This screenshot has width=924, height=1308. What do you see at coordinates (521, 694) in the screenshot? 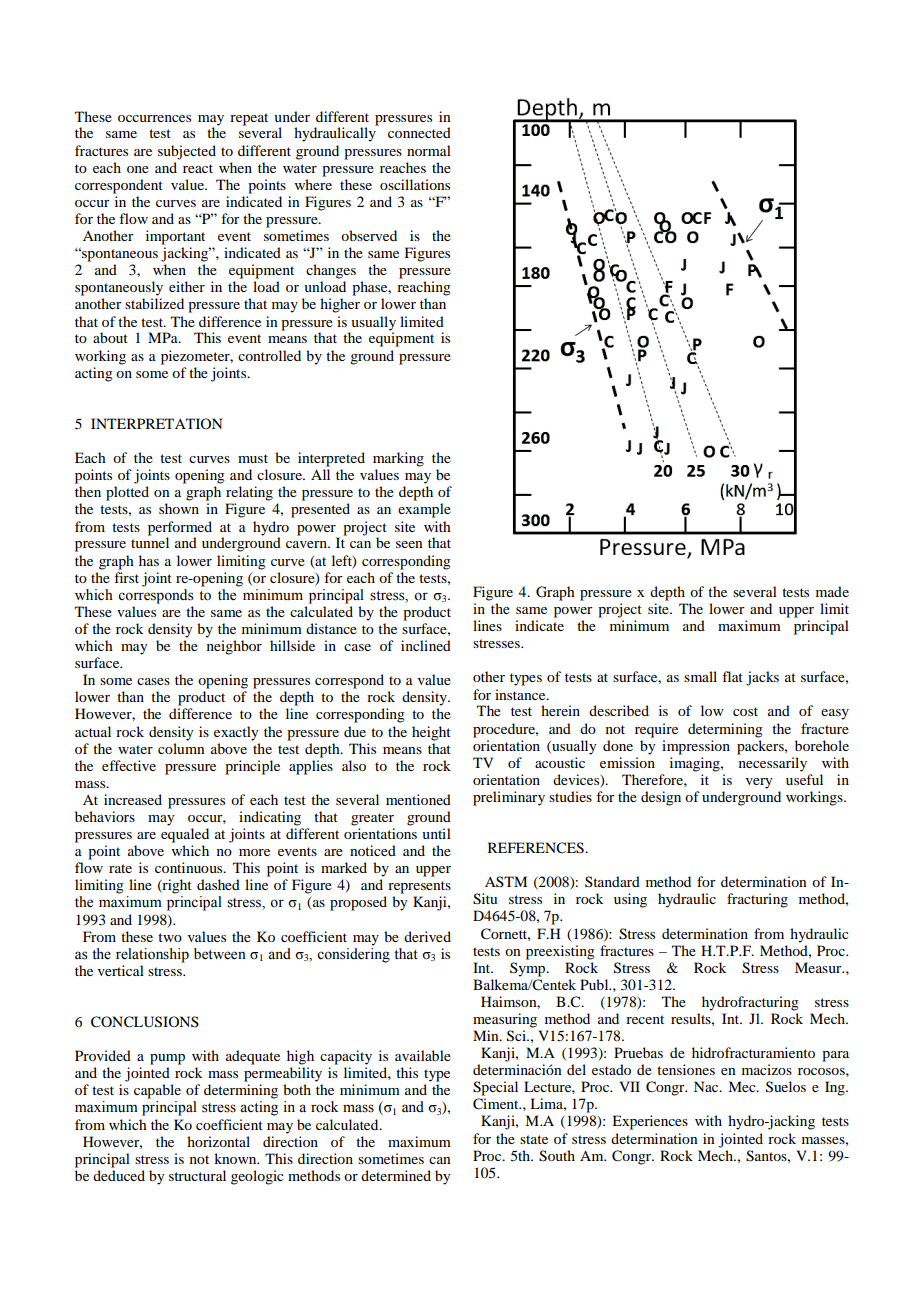
I see `instance` at bounding box center [521, 694].
